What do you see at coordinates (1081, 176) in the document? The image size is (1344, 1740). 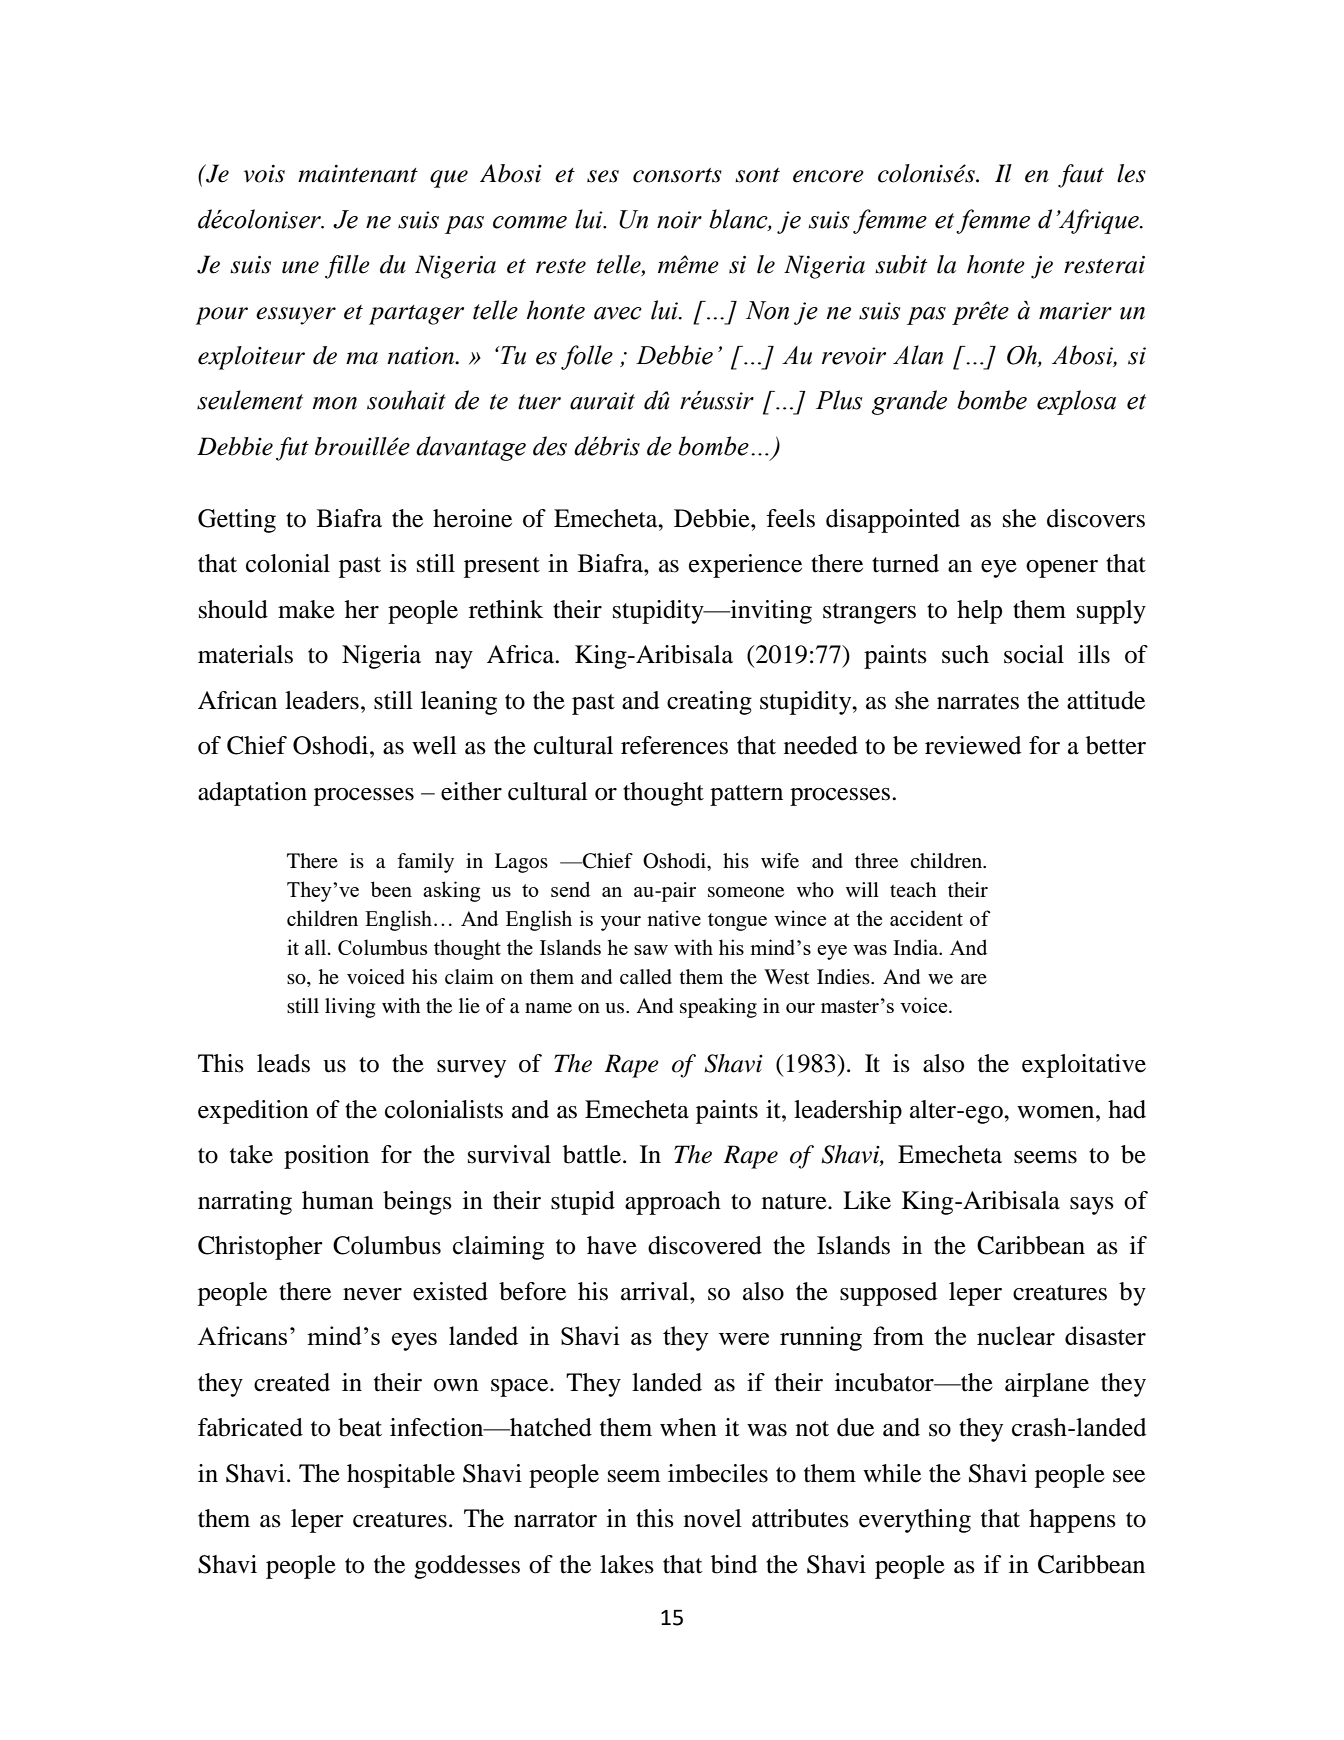 I see `faut` at bounding box center [1081, 176].
